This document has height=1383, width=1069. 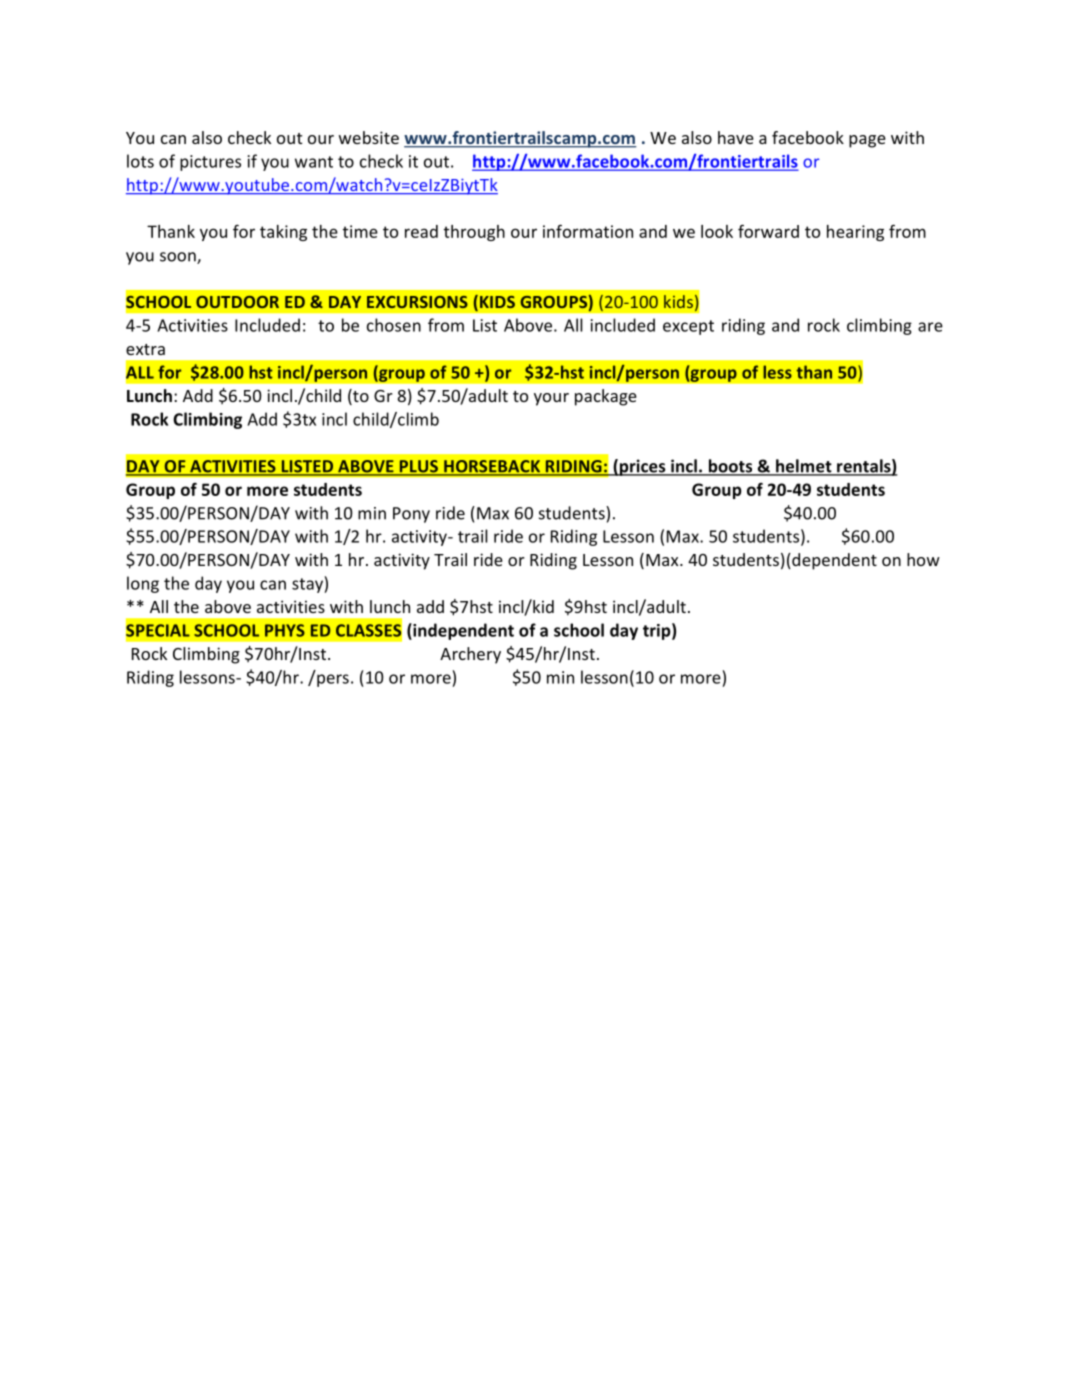 What do you see at coordinates (369, 137) in the document?
I see `website` at bounding box center [369, 137].
